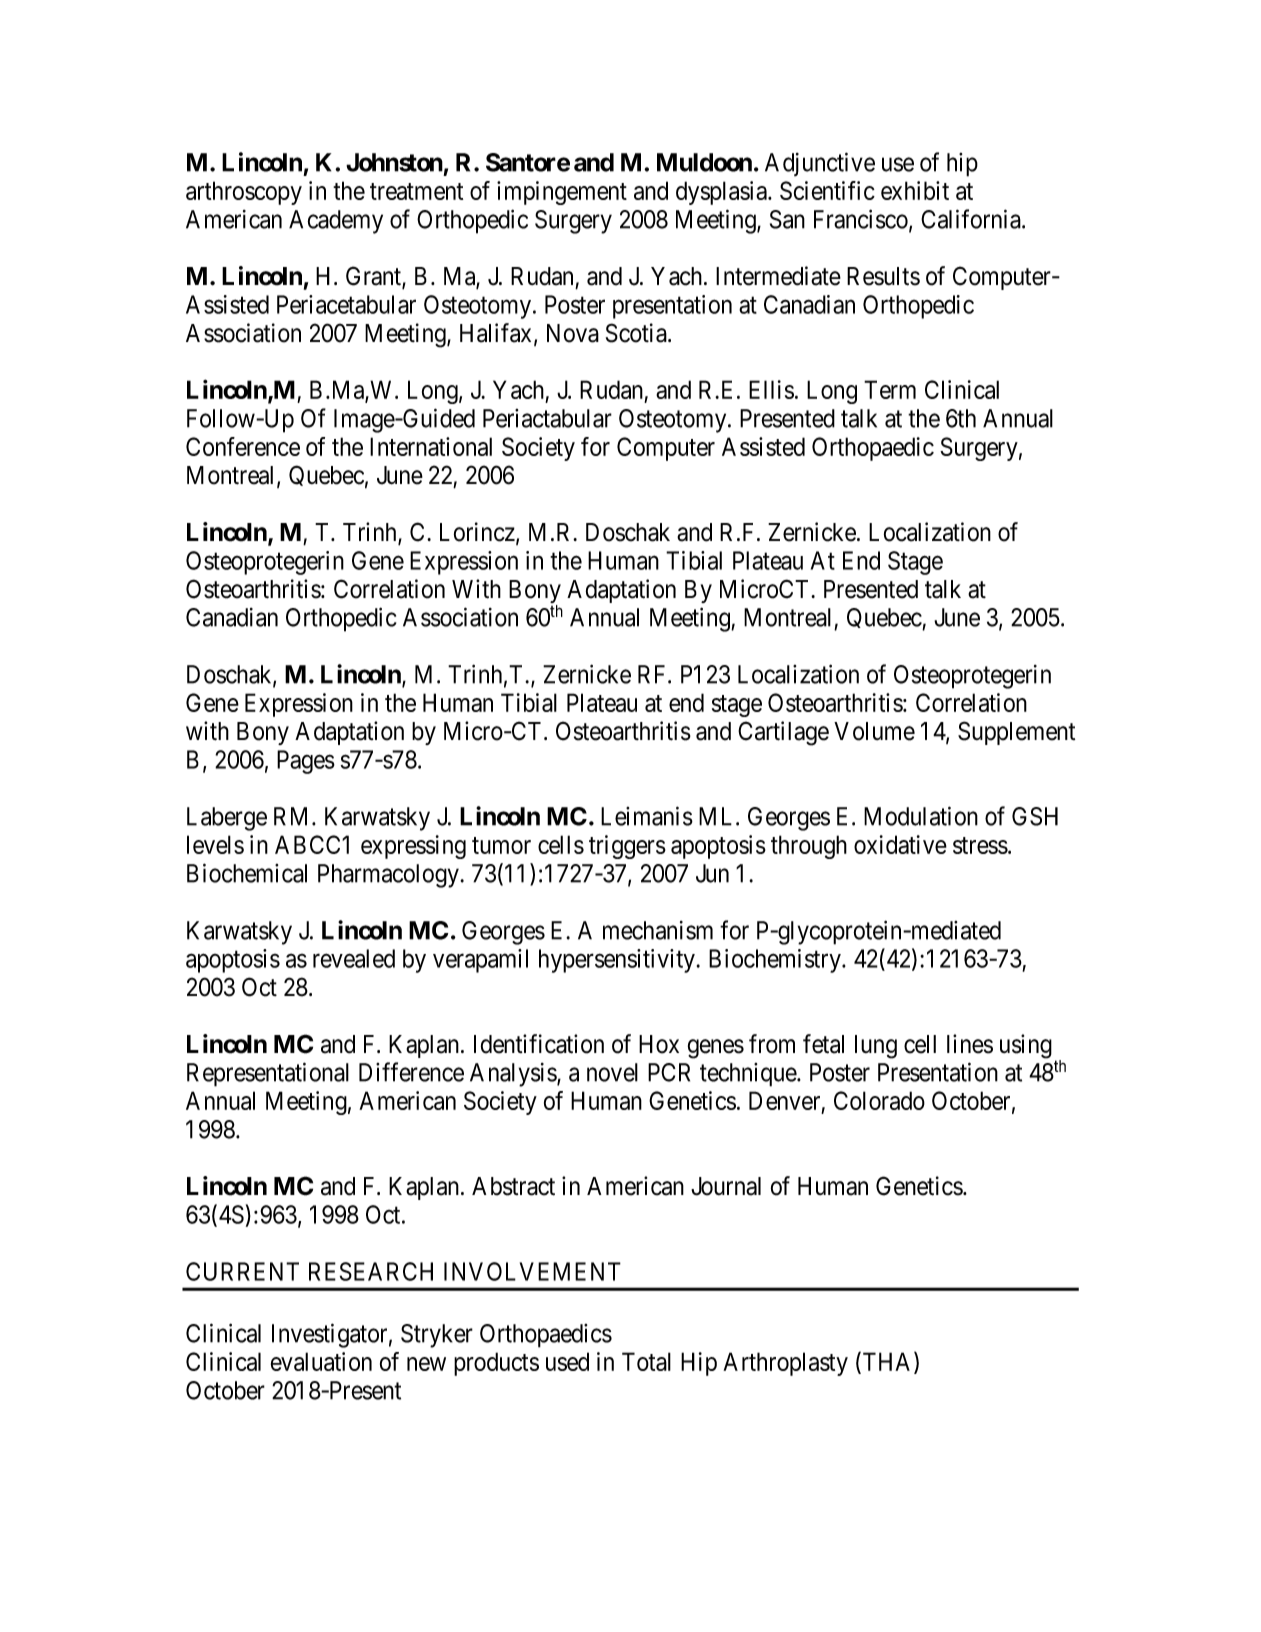  Describe the element at coordinates (915, 190) in the document. I see `exhibit` at that location.
